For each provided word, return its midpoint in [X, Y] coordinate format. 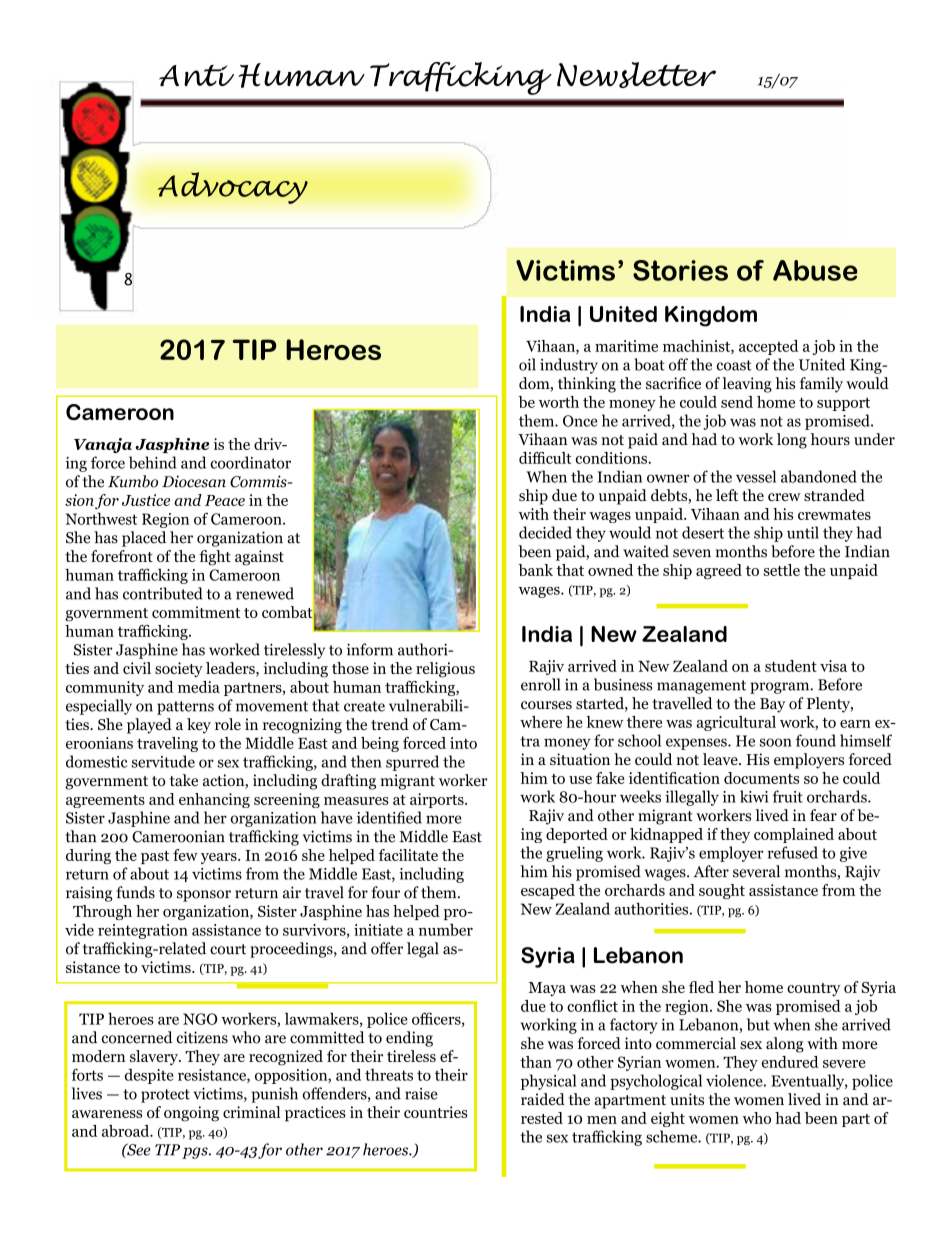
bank [535, 570]
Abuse [815, 270]
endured [790, 1062]
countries [436, 1112]
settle [782, 570]
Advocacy [233, 188]
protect [165, 1096]
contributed [163, 593]
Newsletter [636, 75]
